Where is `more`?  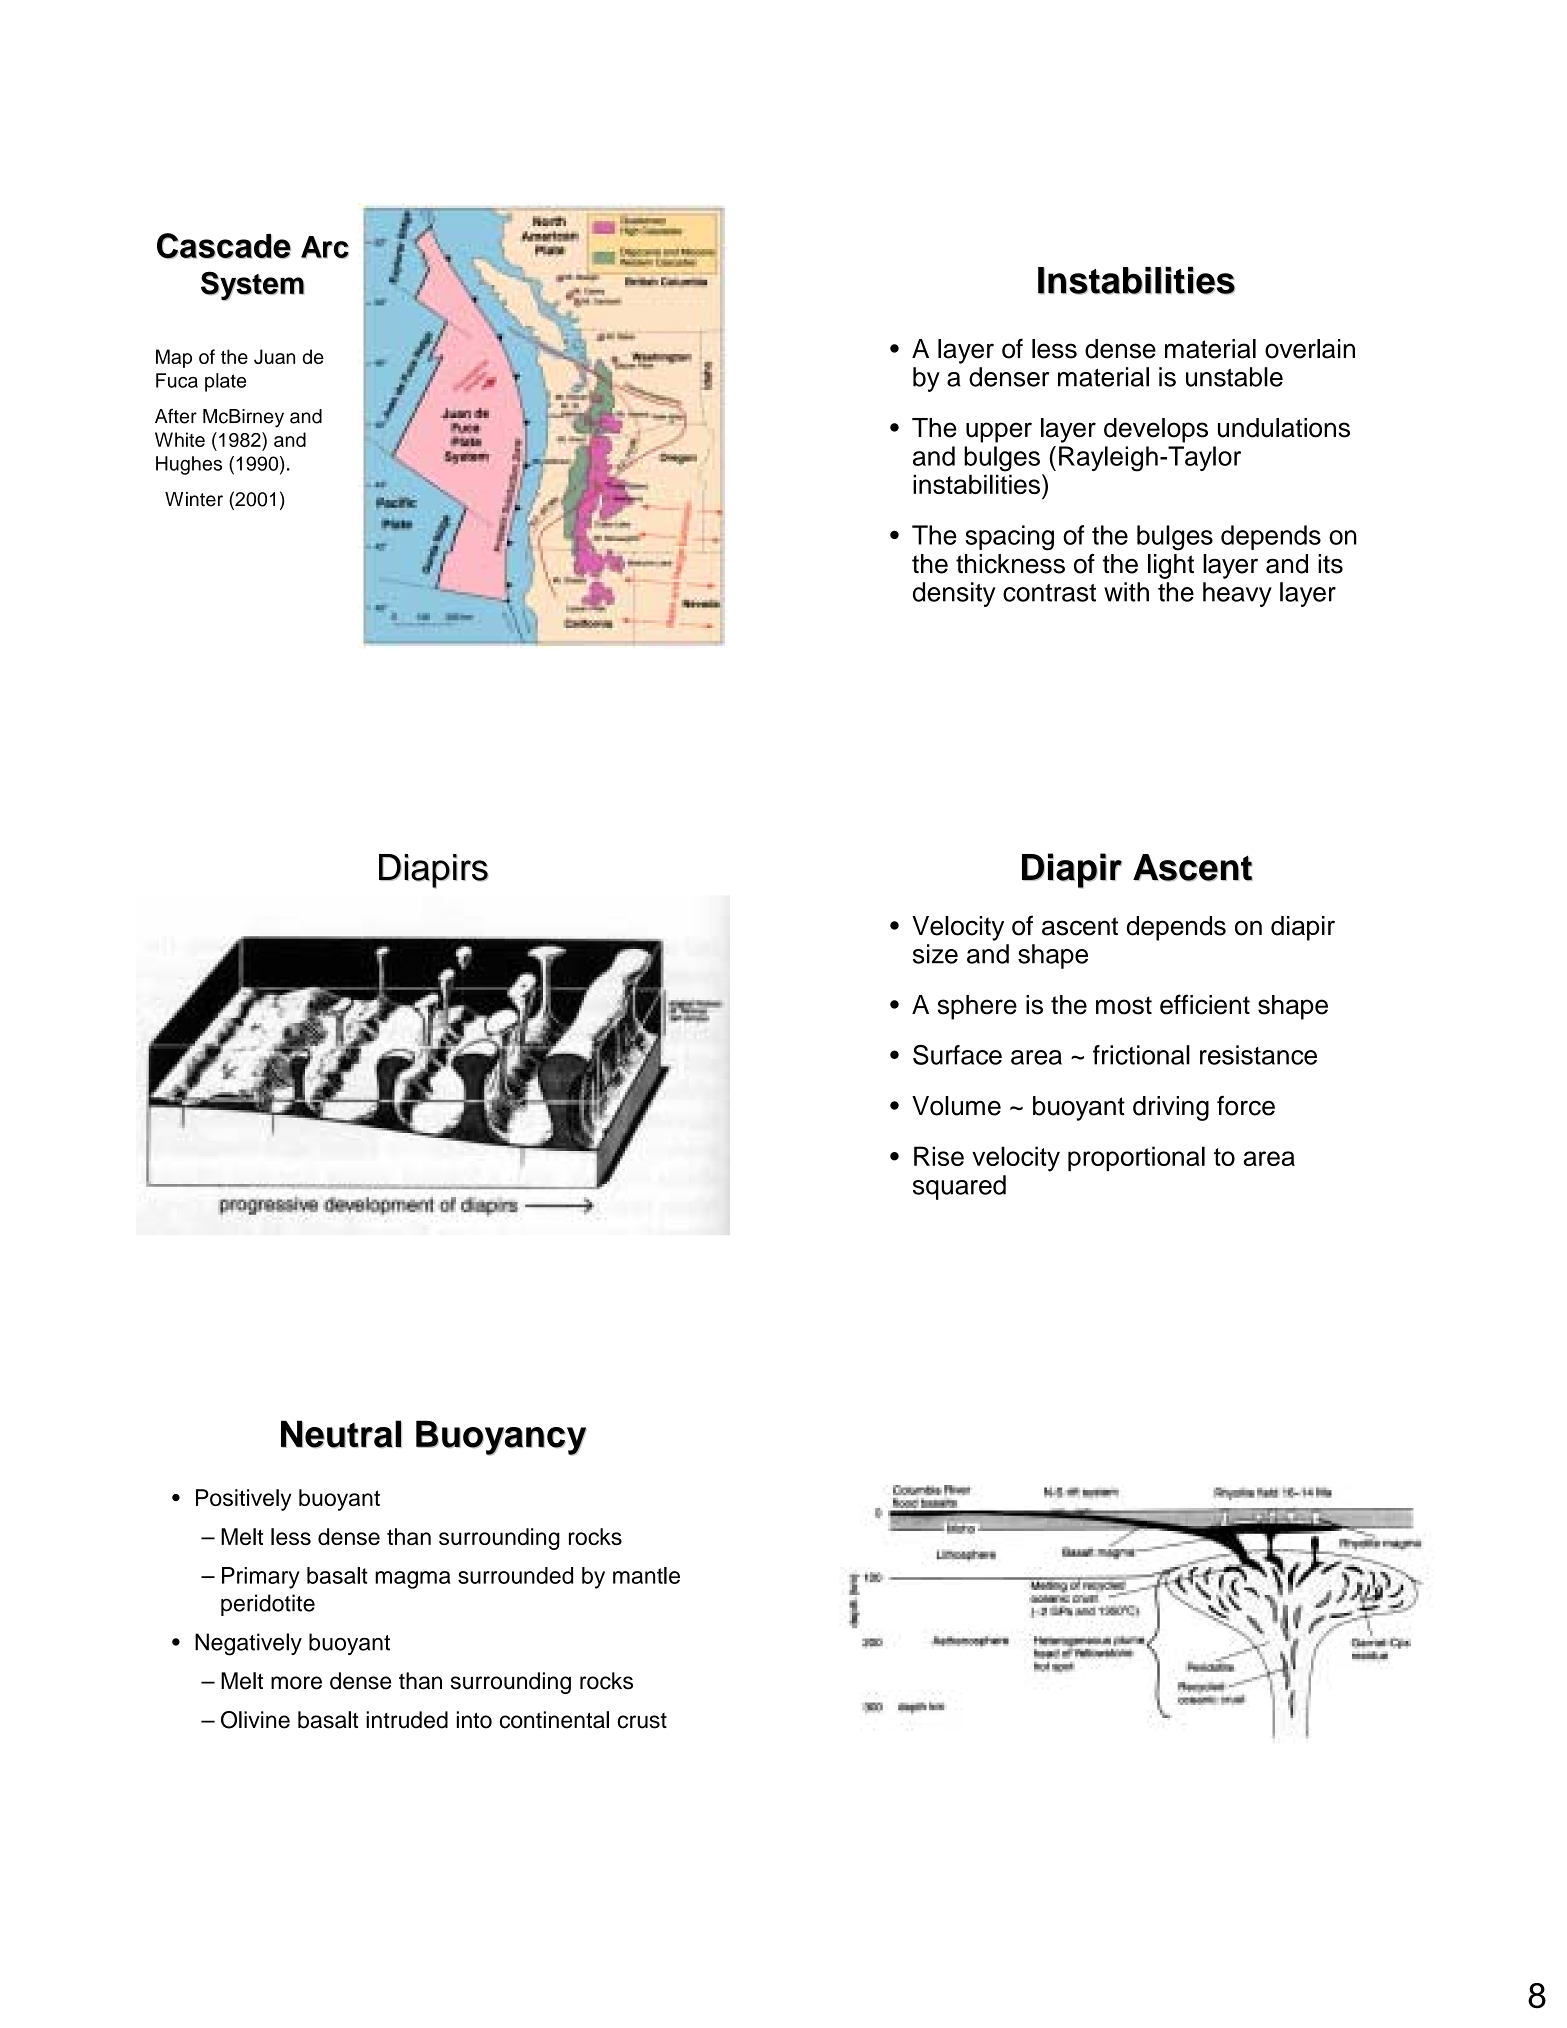 more is located at coordinates (296, 1683).
